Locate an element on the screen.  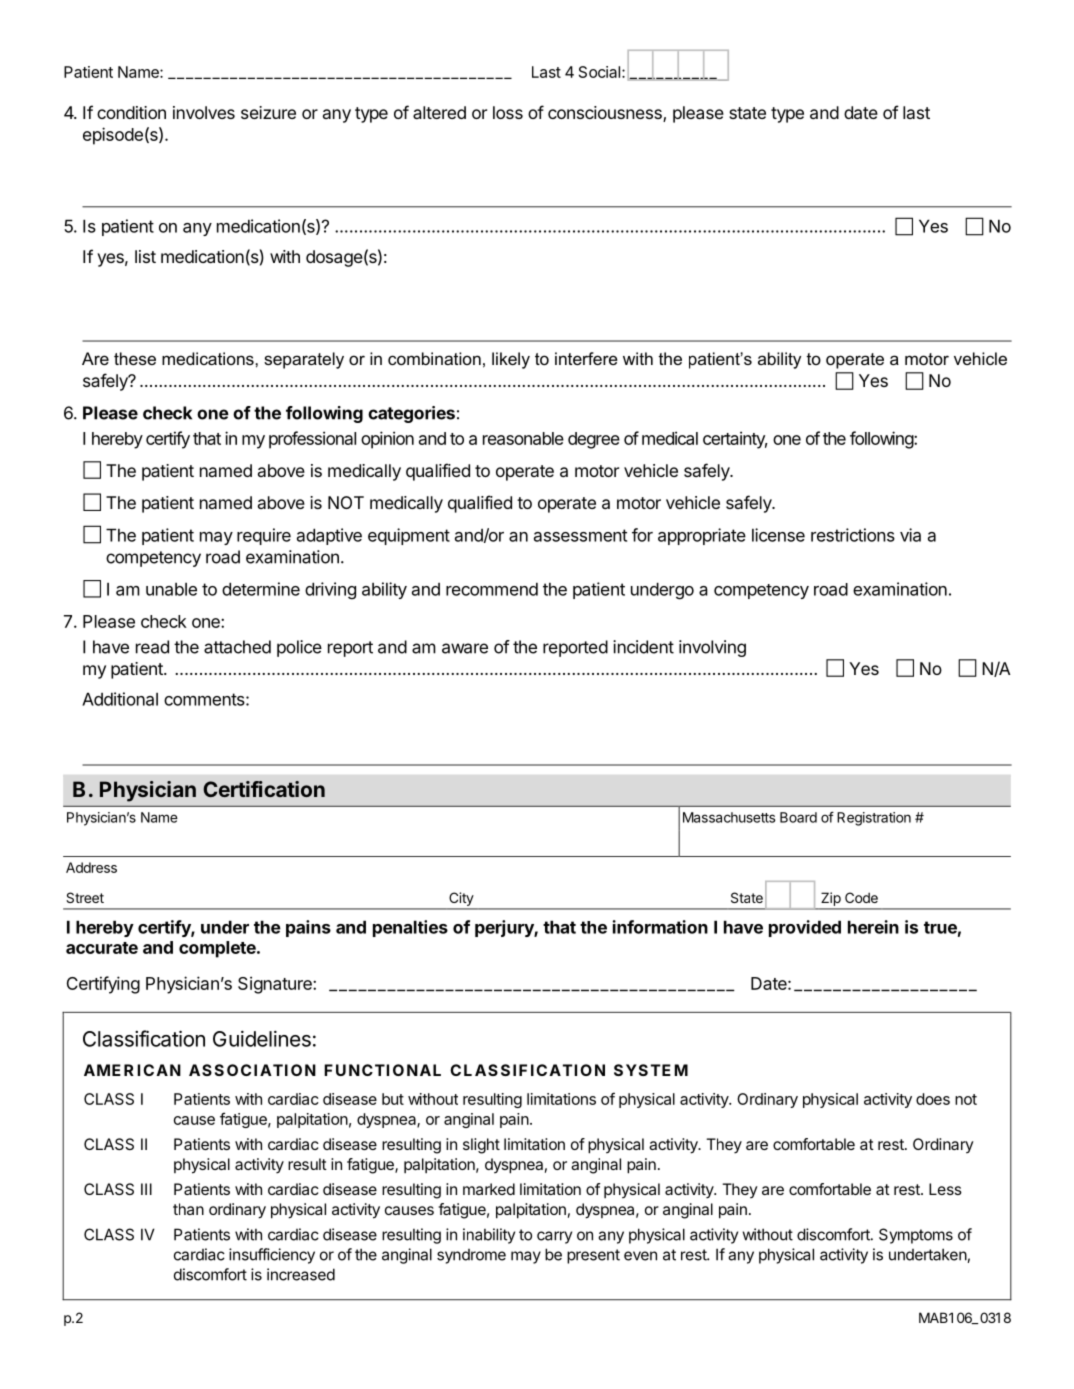
aware is located at coordinates (465, 648).
